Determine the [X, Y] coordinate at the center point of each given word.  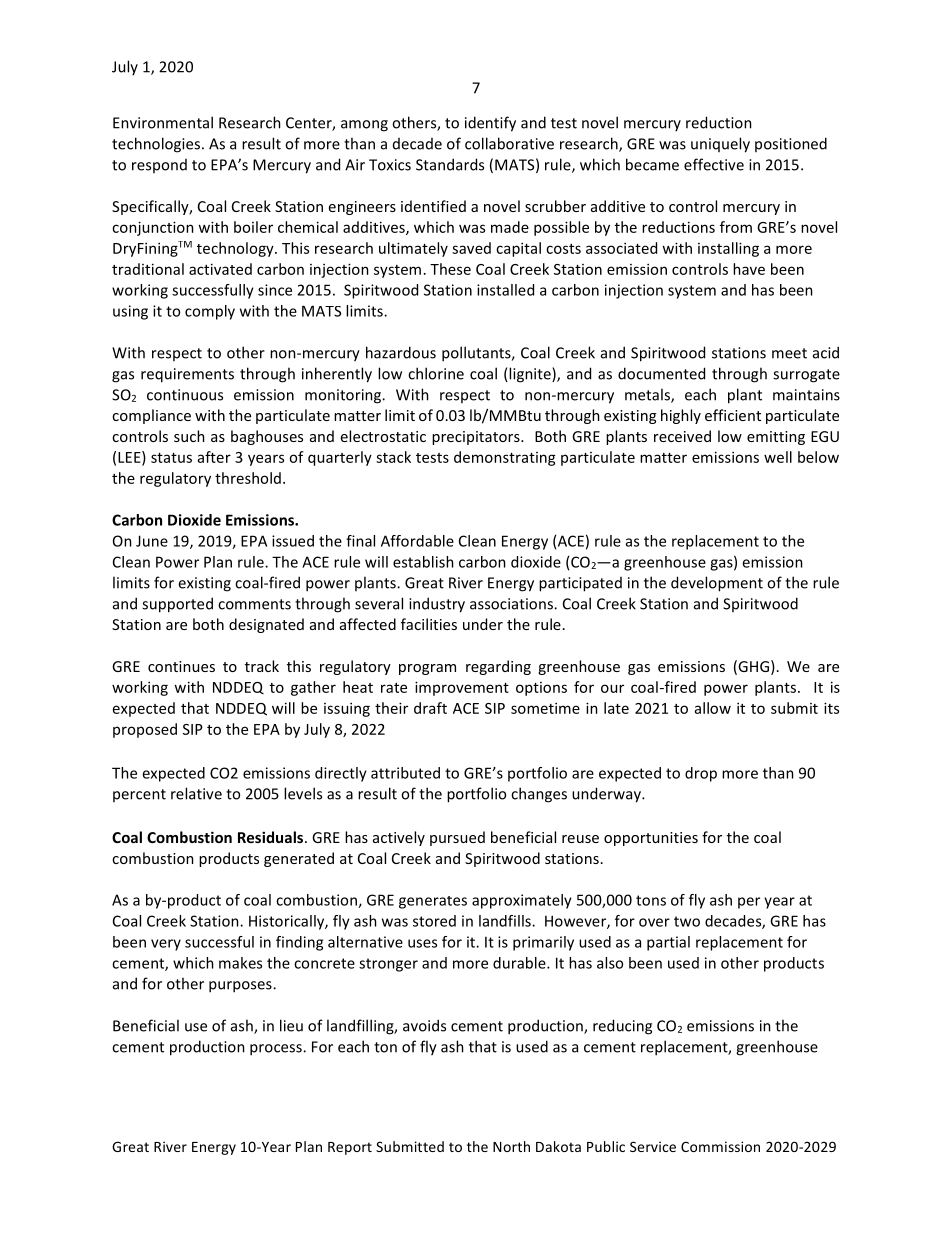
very [166, 945]
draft [430, 708]
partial [668, 943]
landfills [506, 921]
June [152, 541]
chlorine [436, 373]
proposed [145, 730]
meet [789, 353]
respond [159, 166]
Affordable [417, 541]
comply [210, 312]
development [717, 584]
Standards [450, 164]
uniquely [720, 145]
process [277, 1050]
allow [713, 708]
